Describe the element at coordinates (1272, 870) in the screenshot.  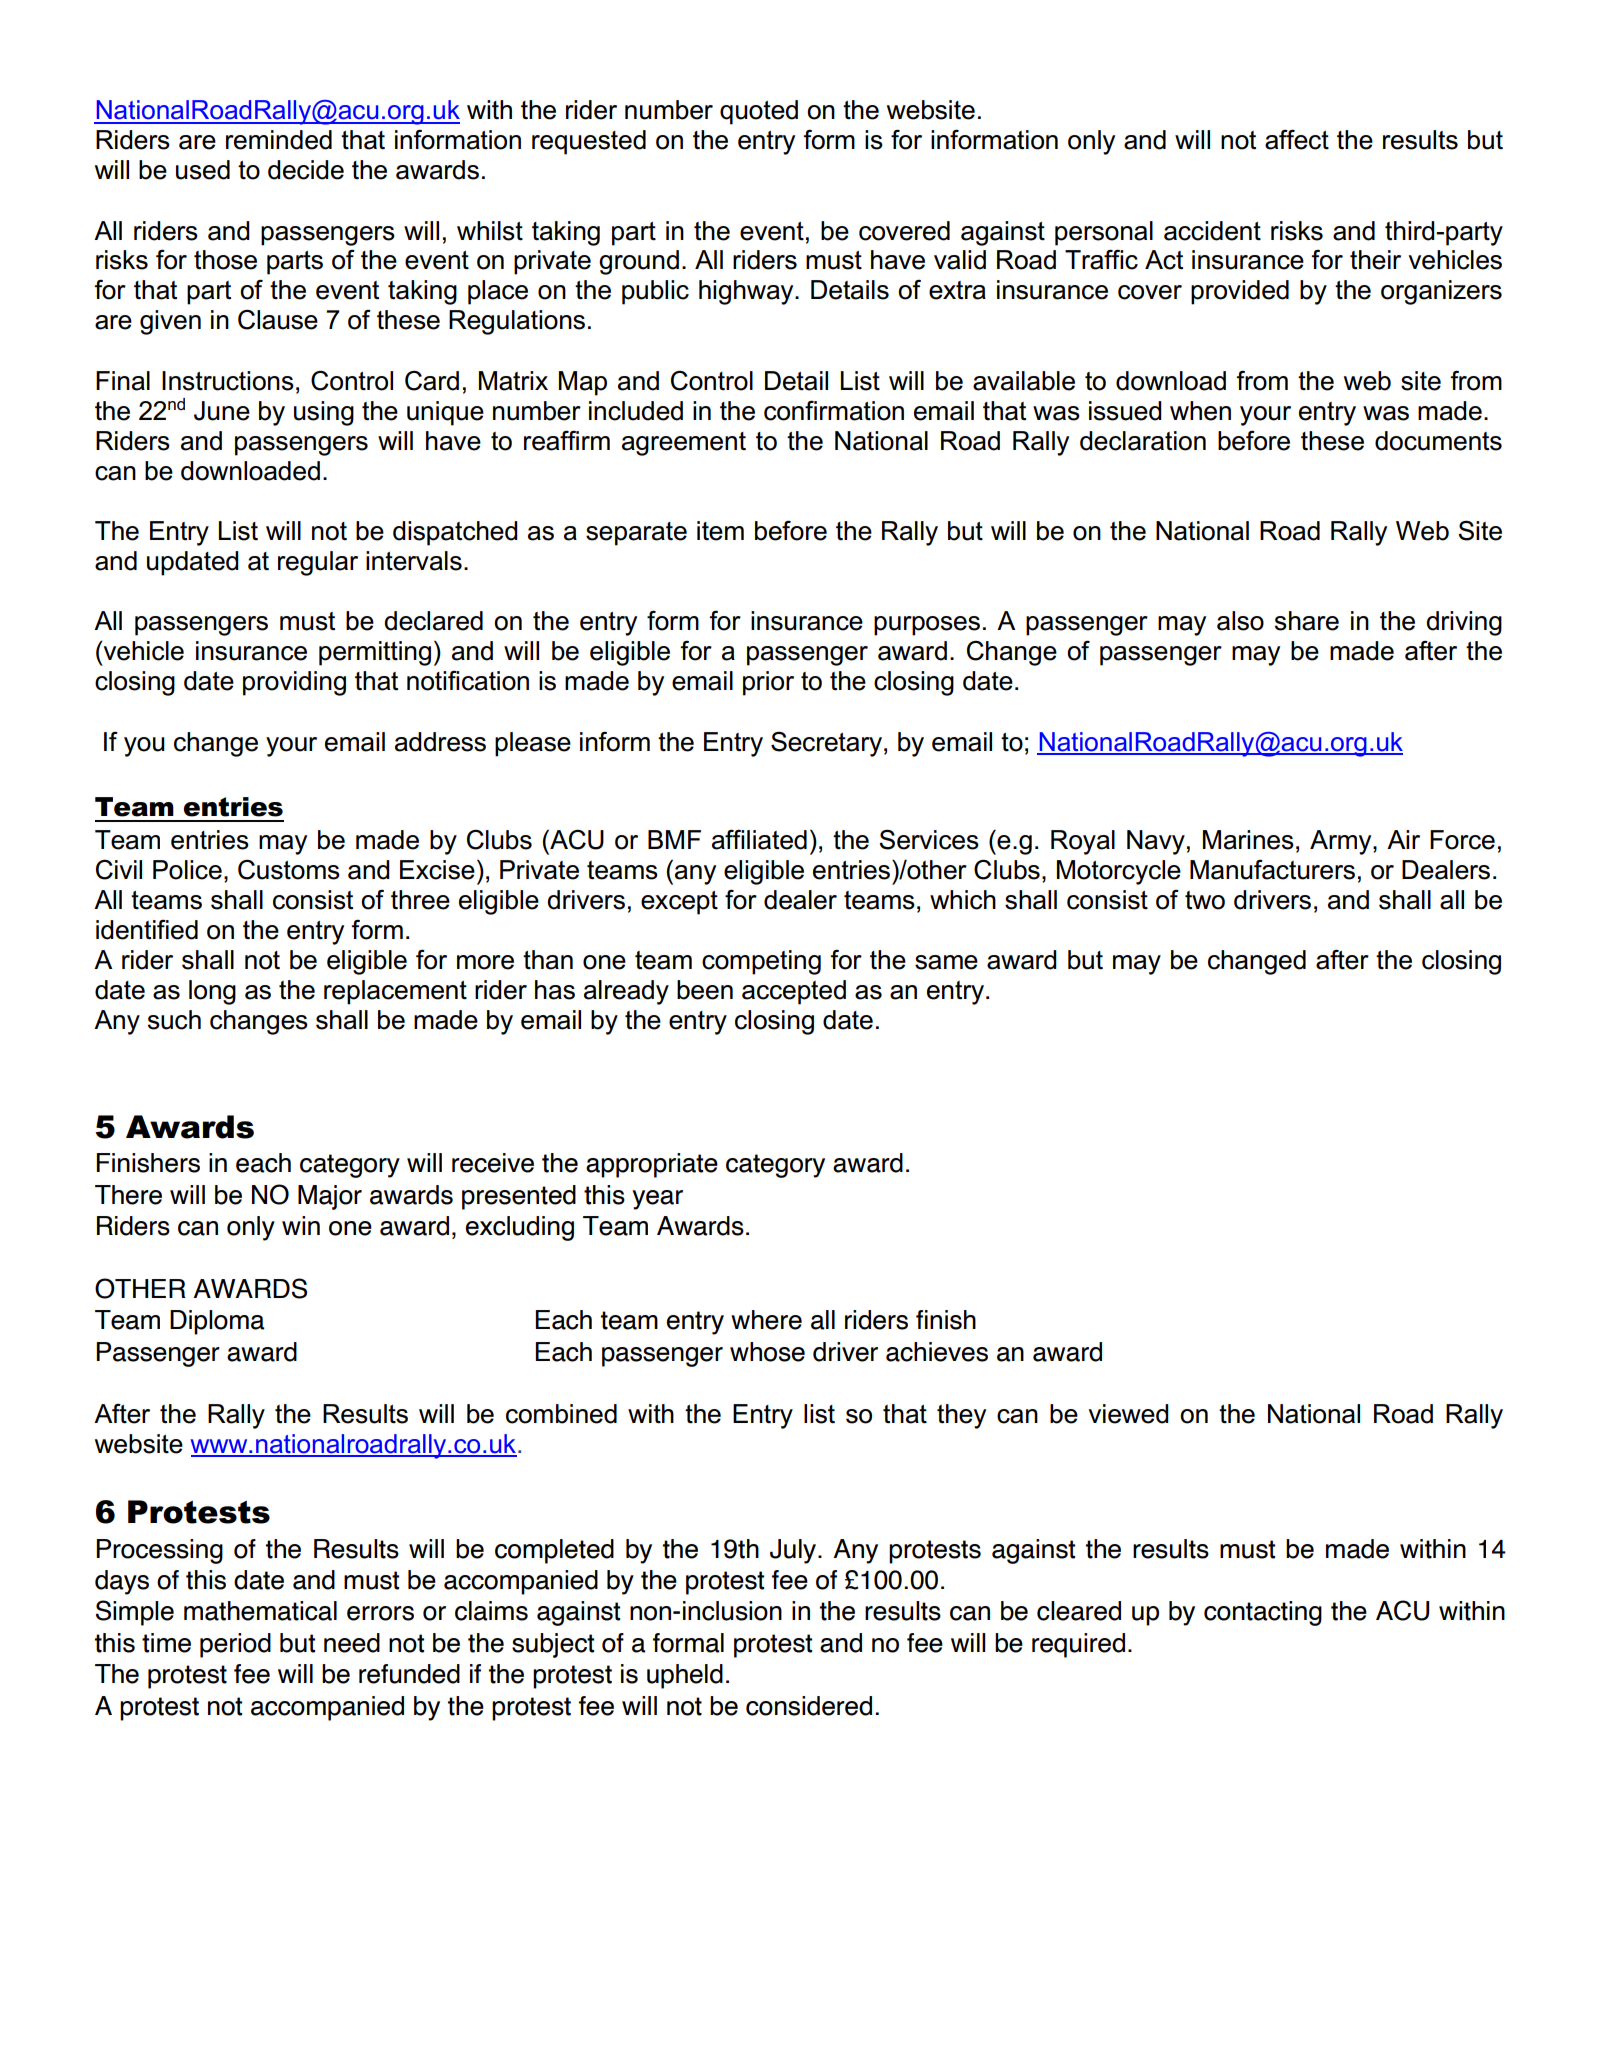
I see `Manufacturers` at that location.
